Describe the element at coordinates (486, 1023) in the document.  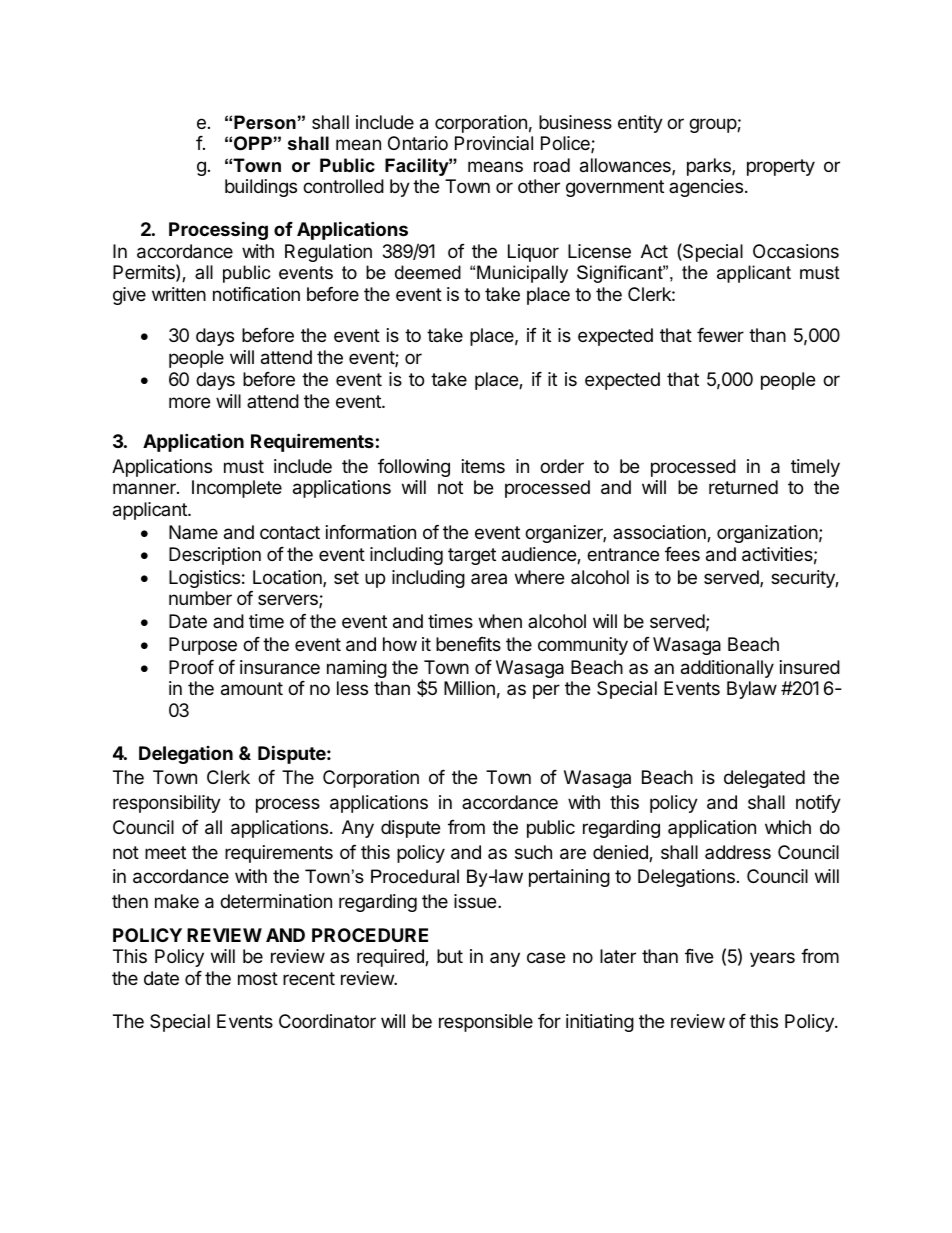
I see `responsible` at that location.
